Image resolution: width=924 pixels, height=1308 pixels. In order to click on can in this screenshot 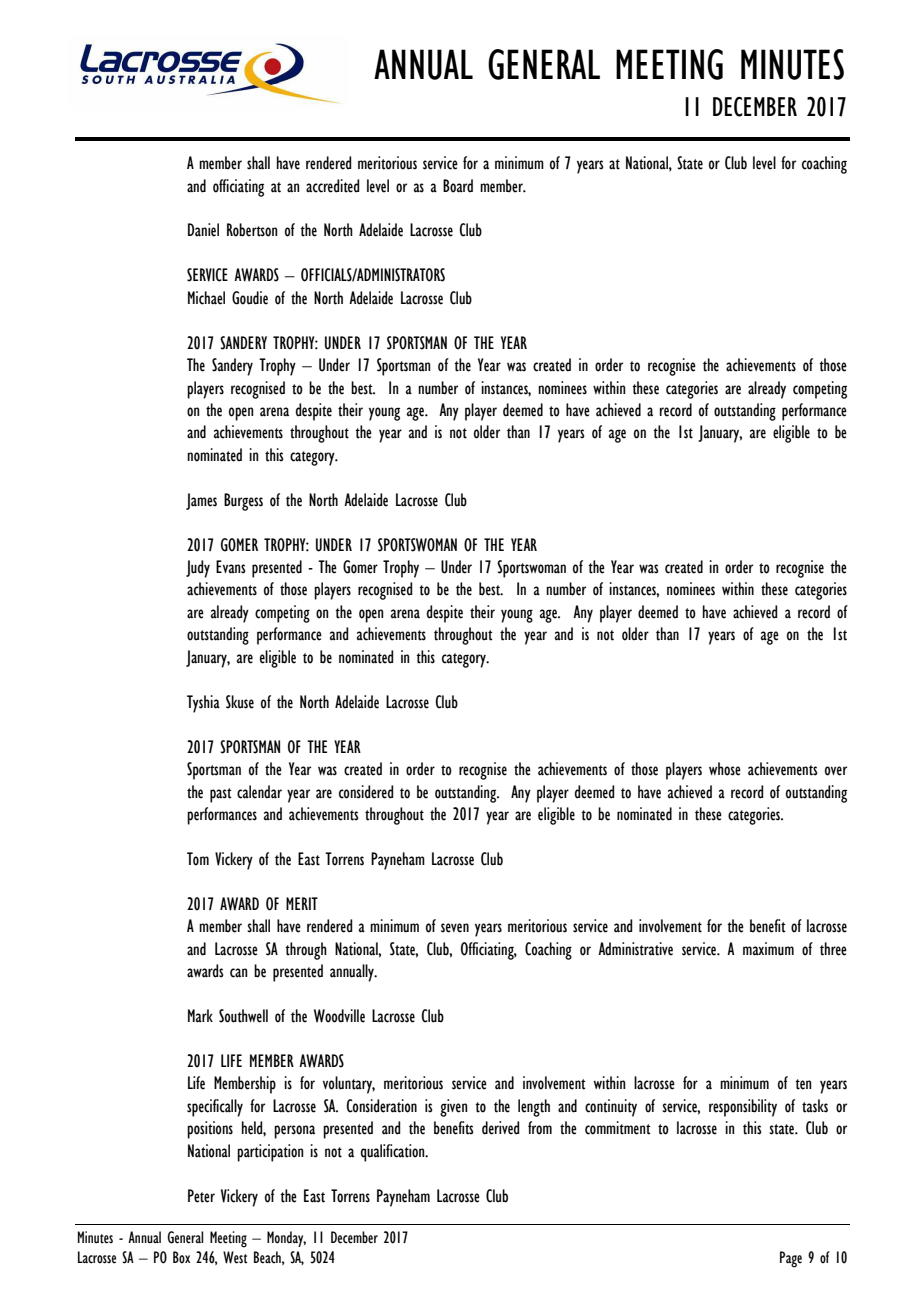, I will do `click(239, 973)`.
